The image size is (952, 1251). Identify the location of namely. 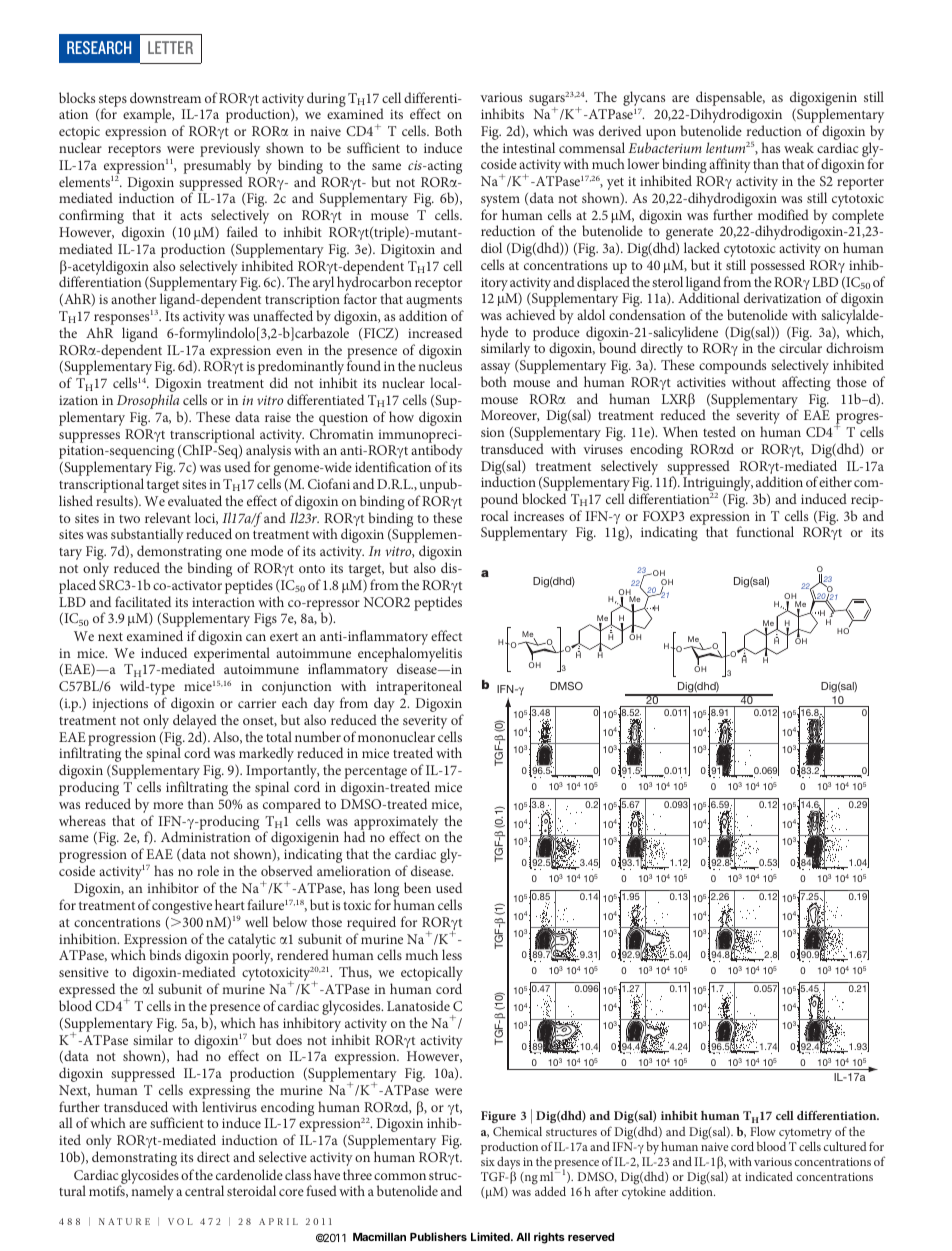
(152, 1192).
